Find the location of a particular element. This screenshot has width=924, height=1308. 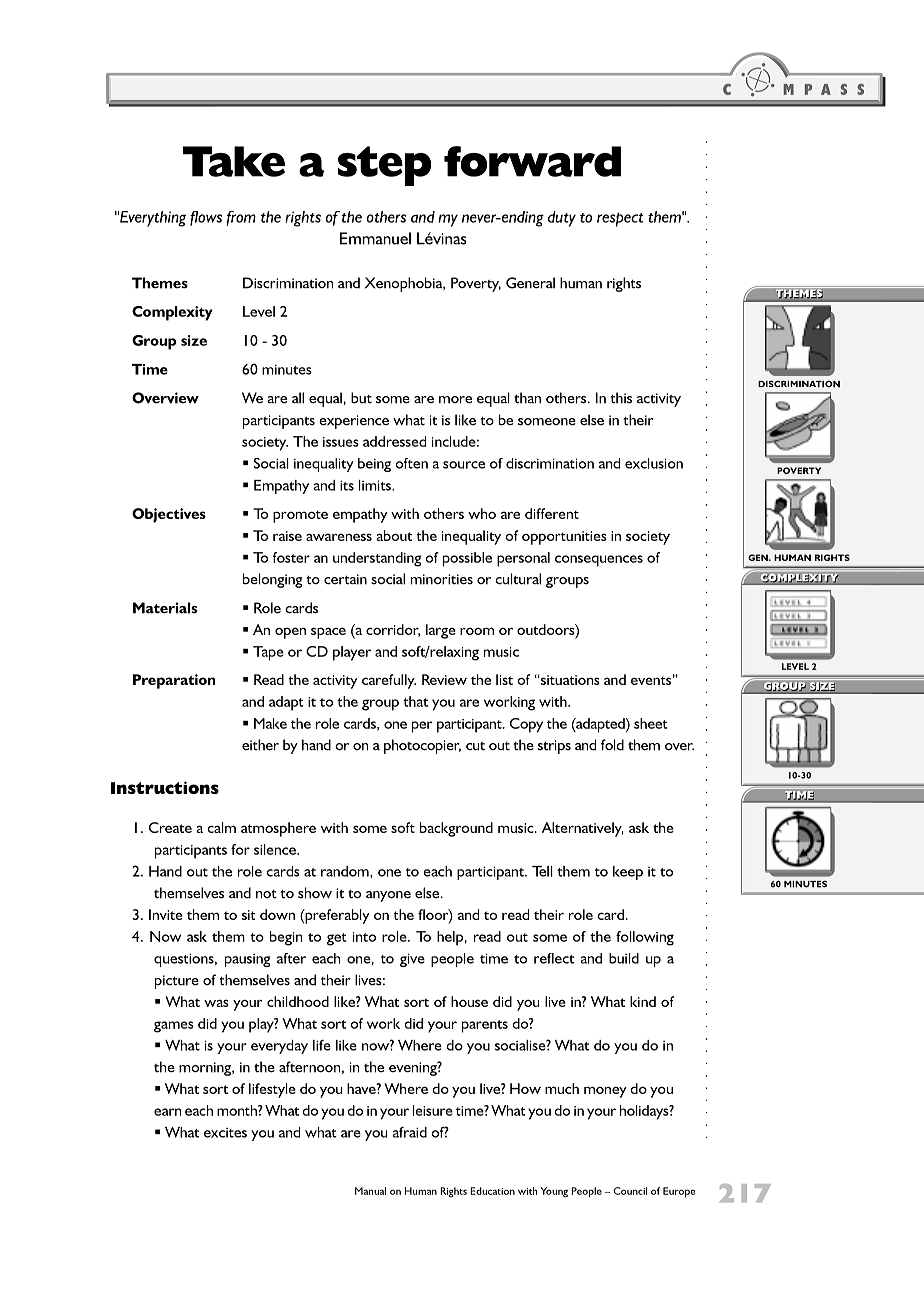

Council is located at coordinates (630, 1191).
